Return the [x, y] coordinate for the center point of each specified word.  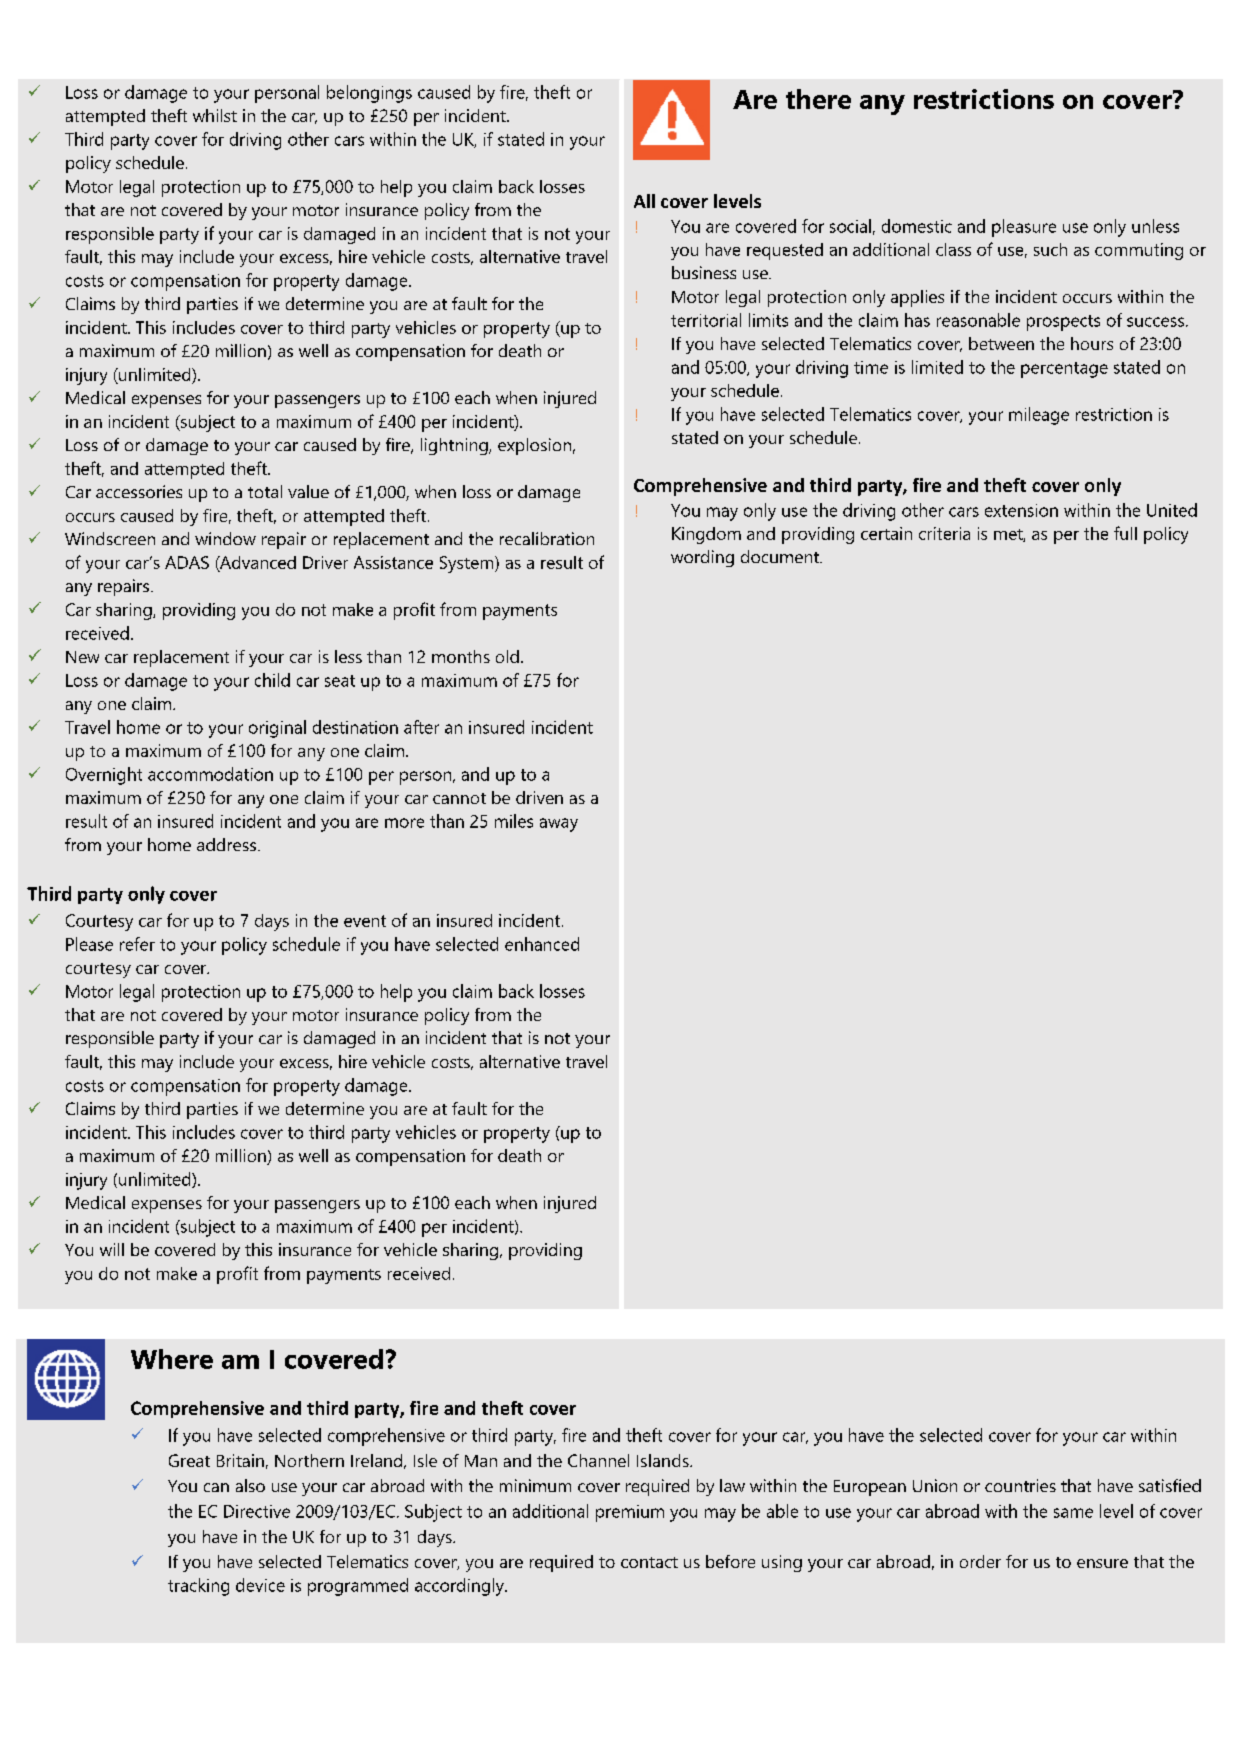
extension [1021, 510]
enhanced [542, 944]
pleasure [1024, 228]
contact [649, 1562]
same [1073, 1513]
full [1125, 533]
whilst [215, 115]
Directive [257, 1511]
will [112, 1249]
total [265, 491]
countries [1020, 1485]
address [226, 844]
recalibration [547, 538]
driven [539, 797]
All [644, 201]
